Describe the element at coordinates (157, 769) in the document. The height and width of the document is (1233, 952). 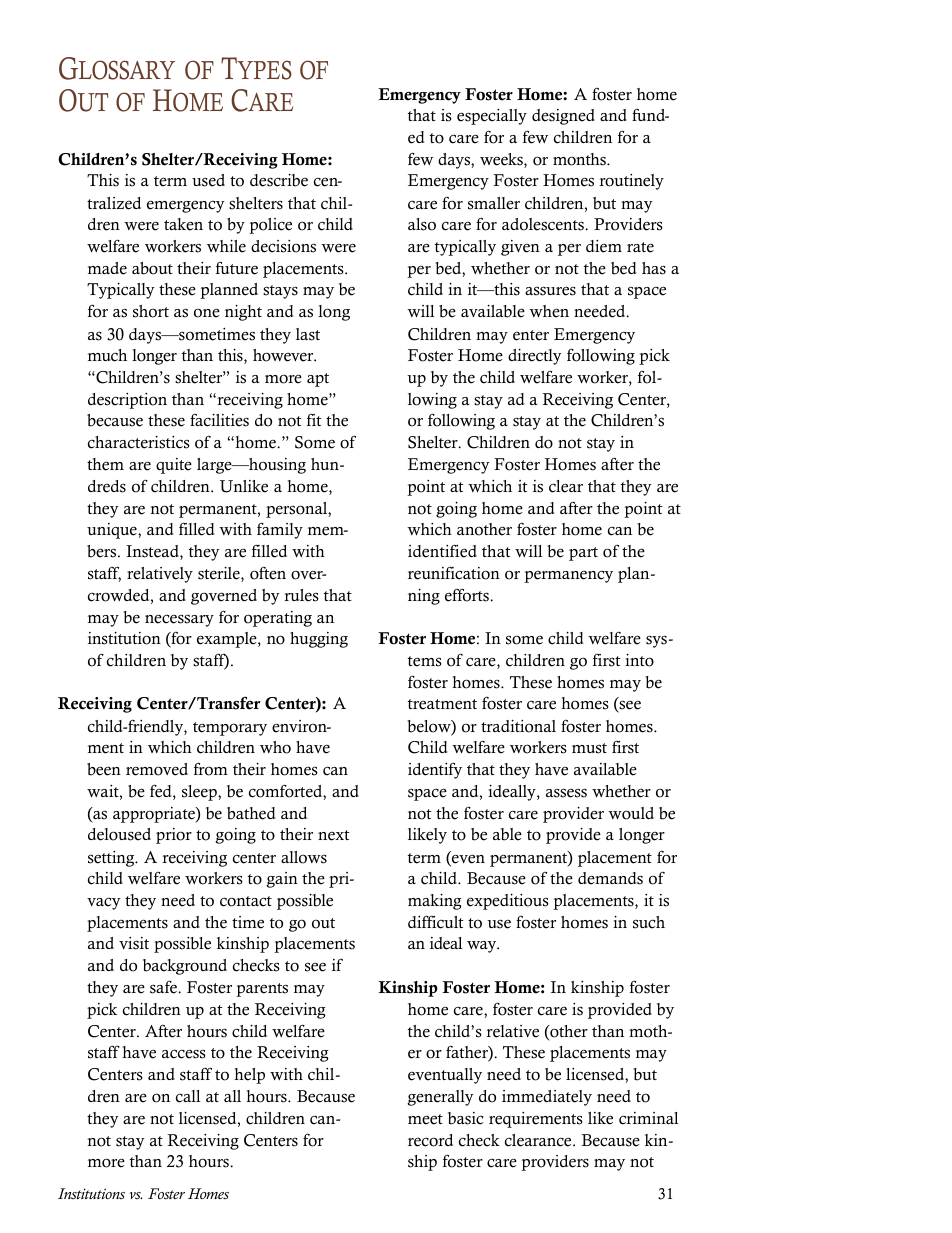
I see `removed` at that location.
